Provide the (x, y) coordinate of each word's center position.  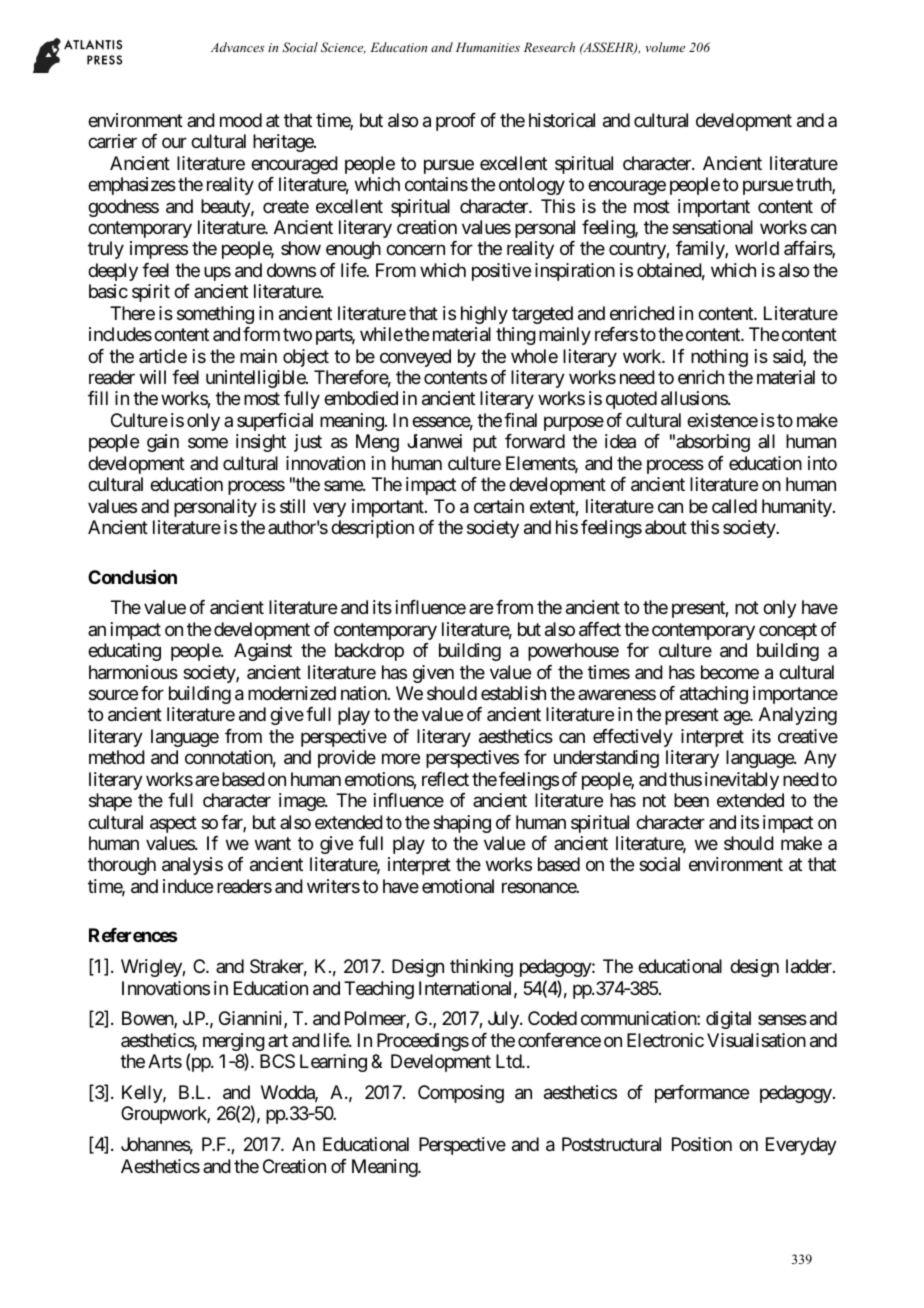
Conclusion (132, 576)
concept (788, 631)
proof (456, 122)
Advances (237, 47)
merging (234, 1043)
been (691, 800)
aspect (173, 824)
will (153, 377)
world (757, 248)
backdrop (369, 652)
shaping (462, 824)
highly (484, 315)
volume (665, 47)
